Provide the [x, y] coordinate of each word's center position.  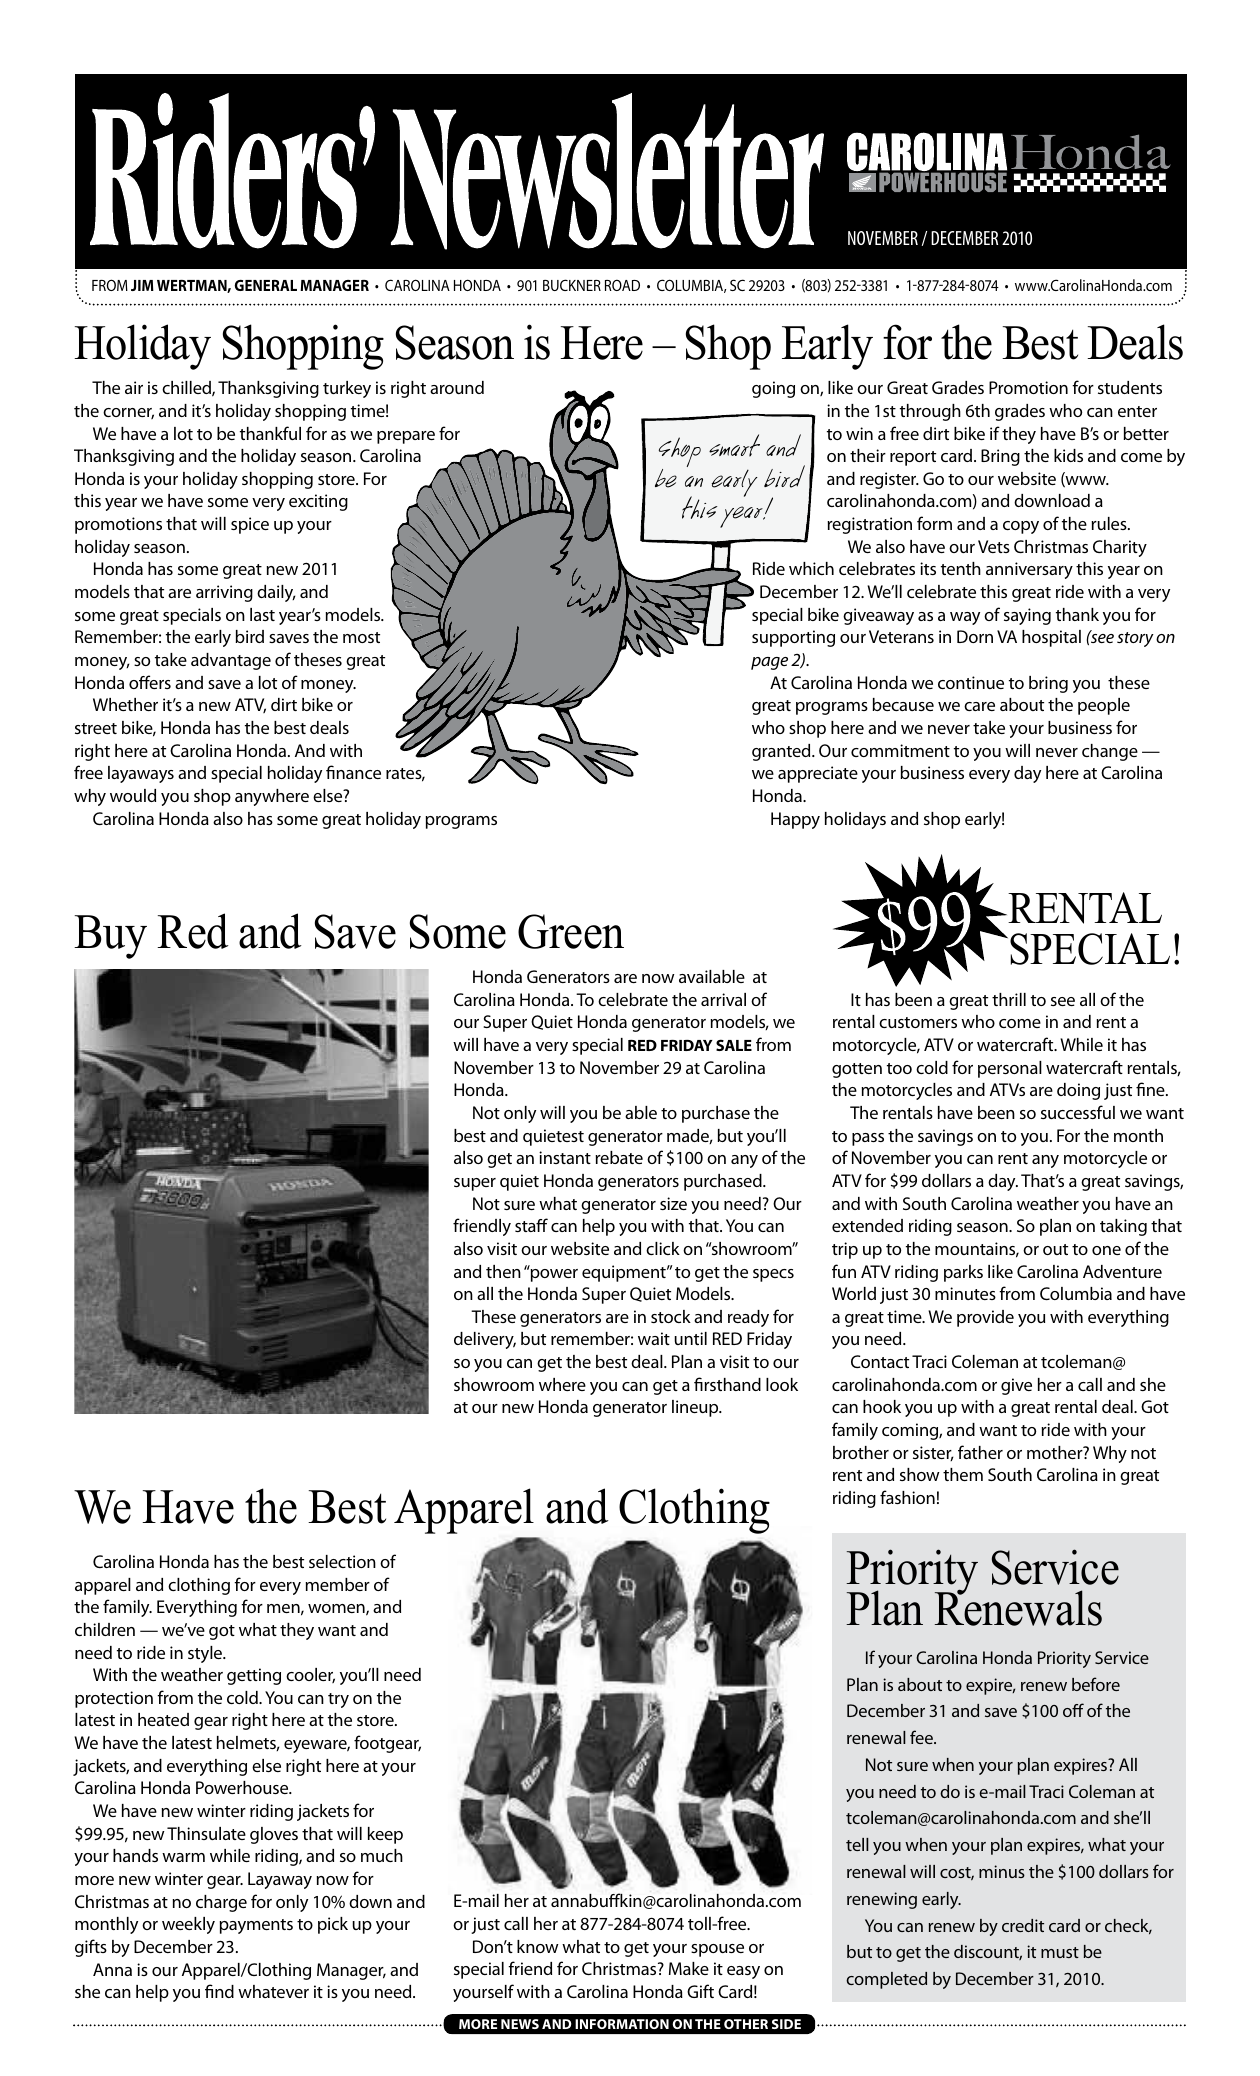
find [219, 1991]
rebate [619, 1157]
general [266, 285]
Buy [110, 937]
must [1060, 1952]
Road [622, 285]
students [1130, 387]
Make [689, 1968]
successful [1078, 1112]
